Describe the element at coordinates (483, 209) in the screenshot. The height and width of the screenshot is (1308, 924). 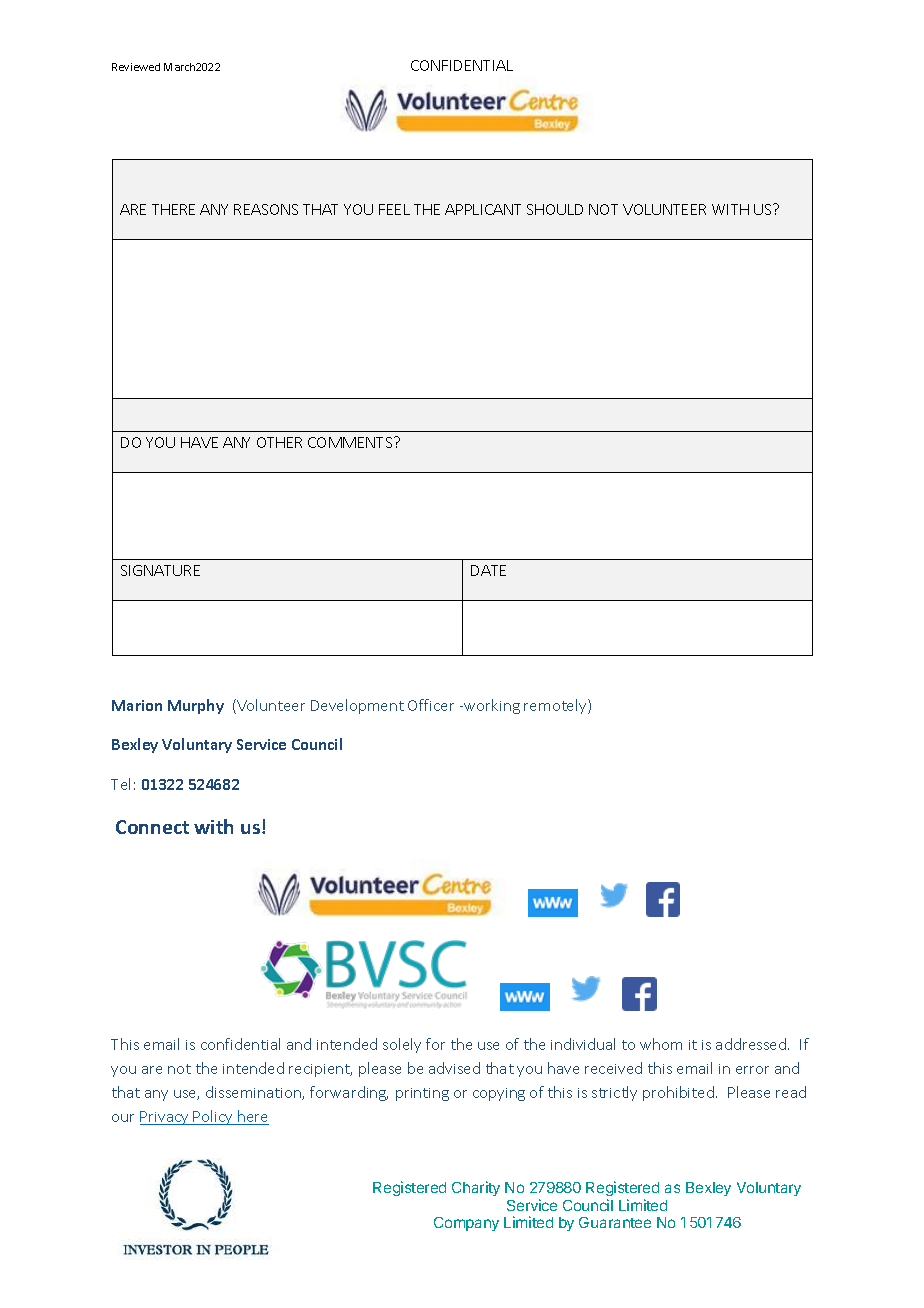
I see `APPLICANT` at that location.
